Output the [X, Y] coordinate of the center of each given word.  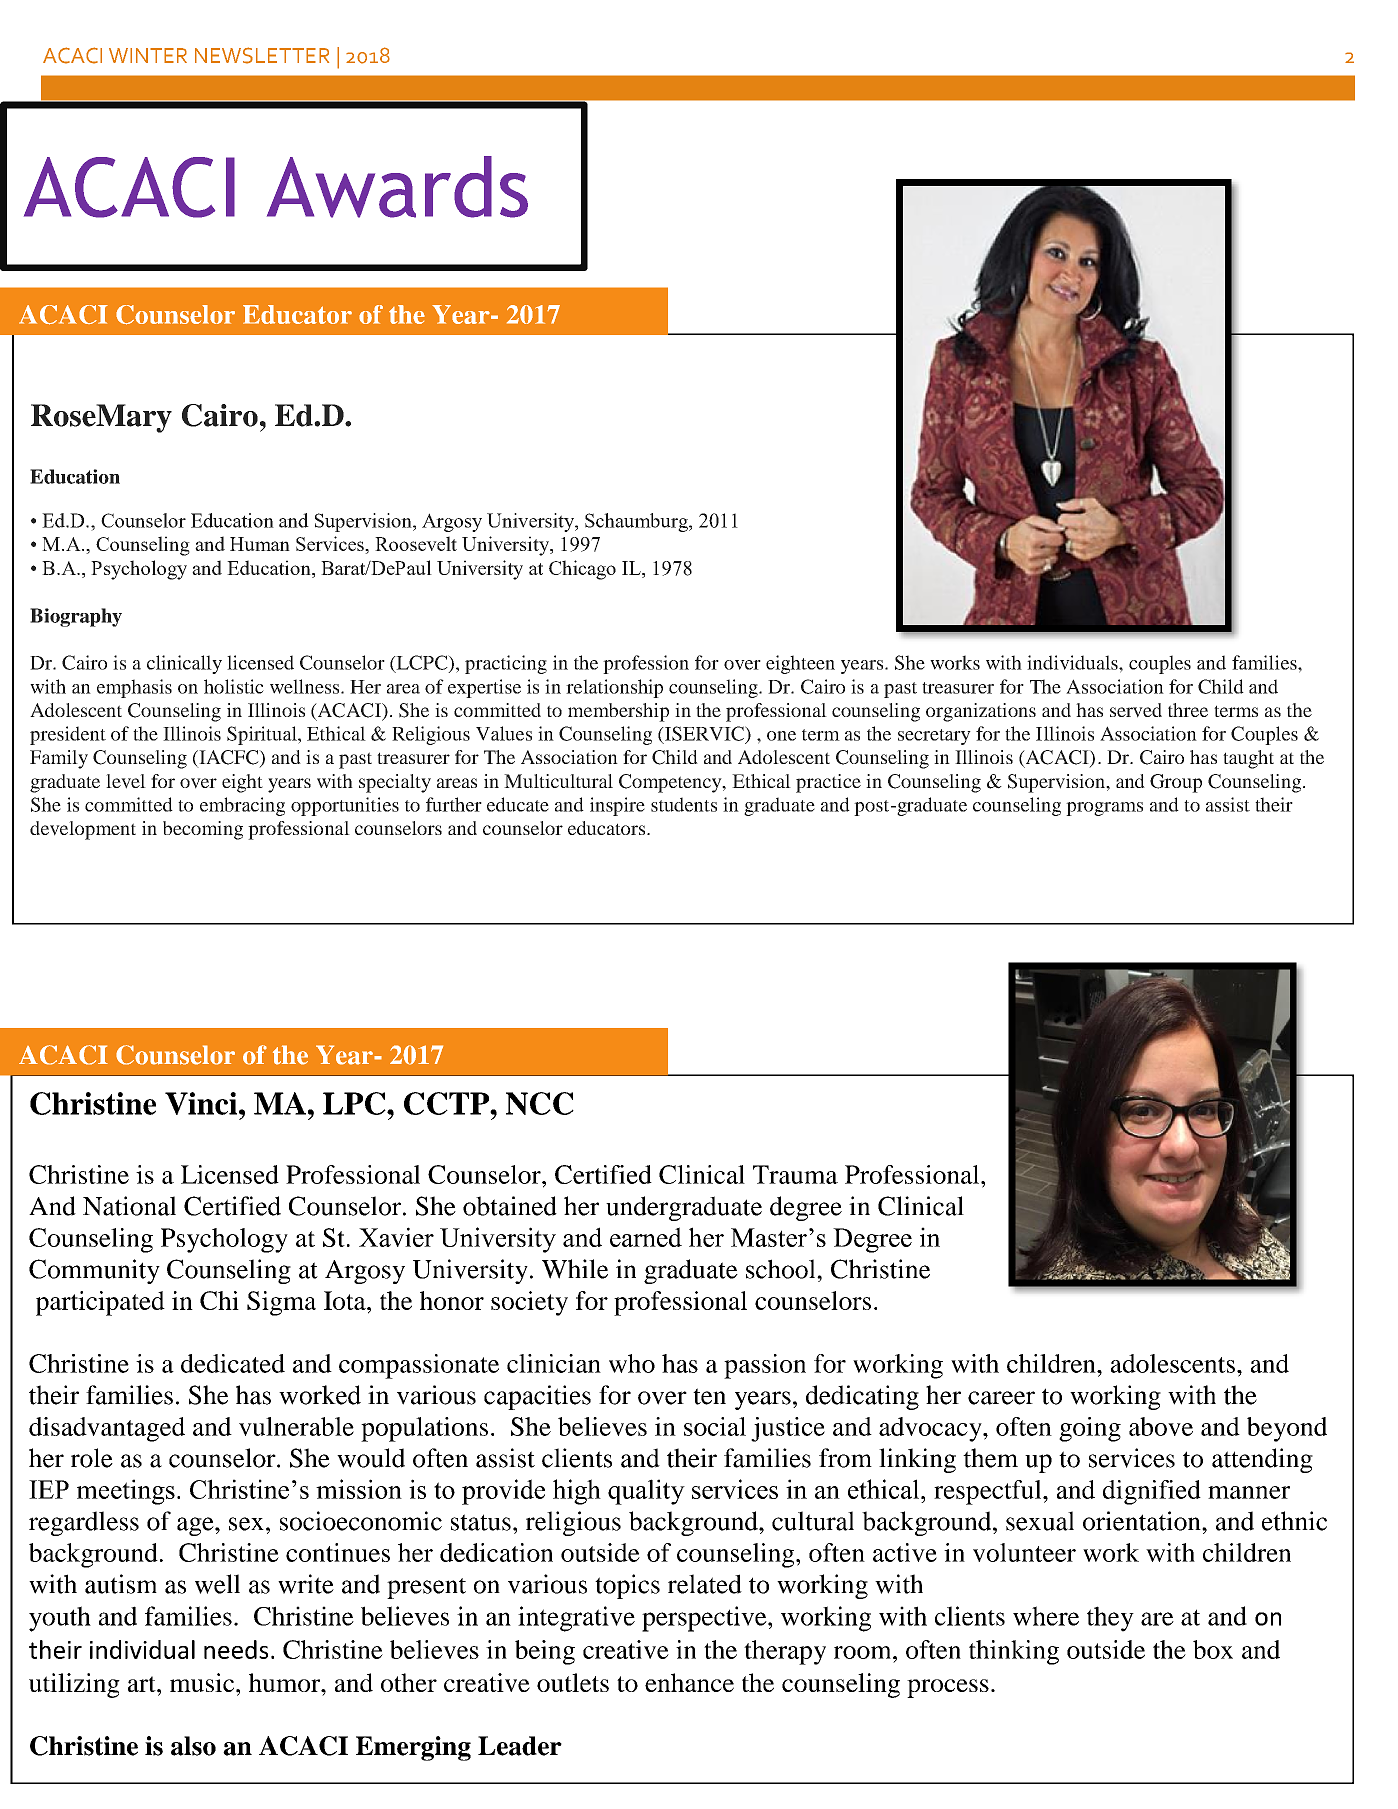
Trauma [795, 1174]
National [129, 1206]
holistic [234, 686]
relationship [614, 688]
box [1213, 1649]
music [203, 1682]
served [1136, 710]
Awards [397, 187]
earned [646, 1237]
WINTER [148, 55]
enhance [689, 1682]
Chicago [582, 570]
